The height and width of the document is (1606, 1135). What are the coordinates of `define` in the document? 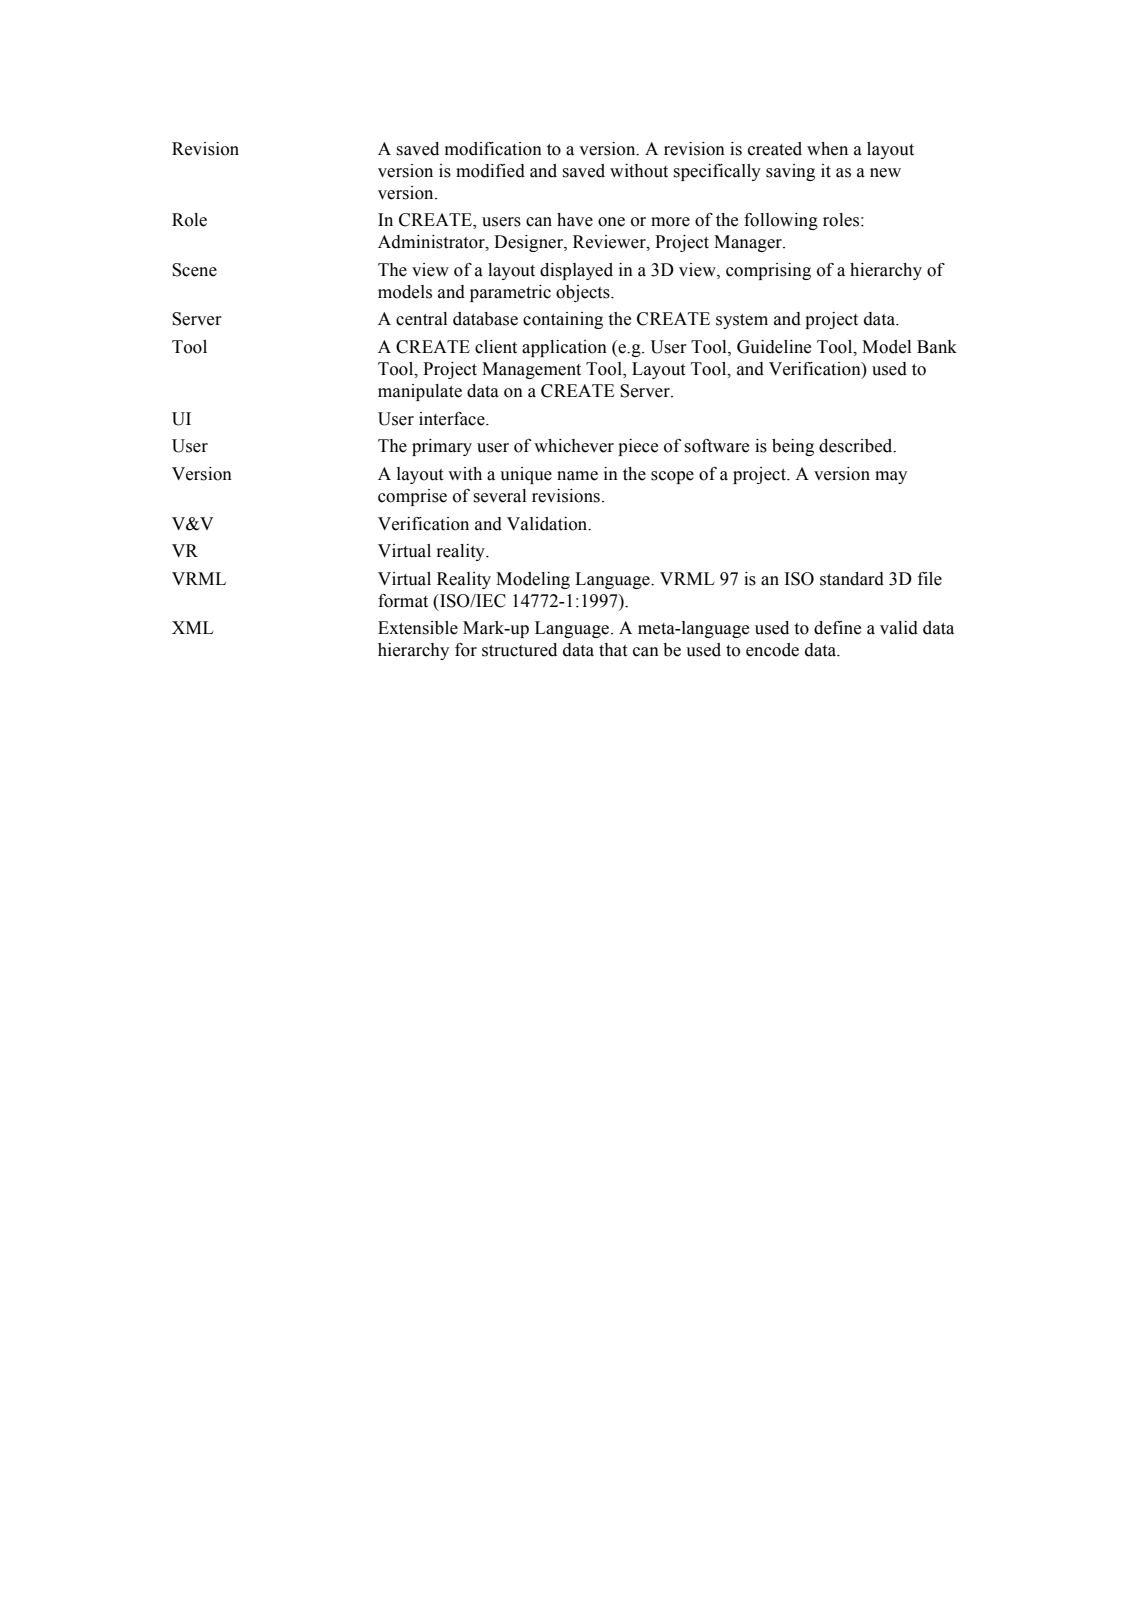 It's located at (837, 628).
